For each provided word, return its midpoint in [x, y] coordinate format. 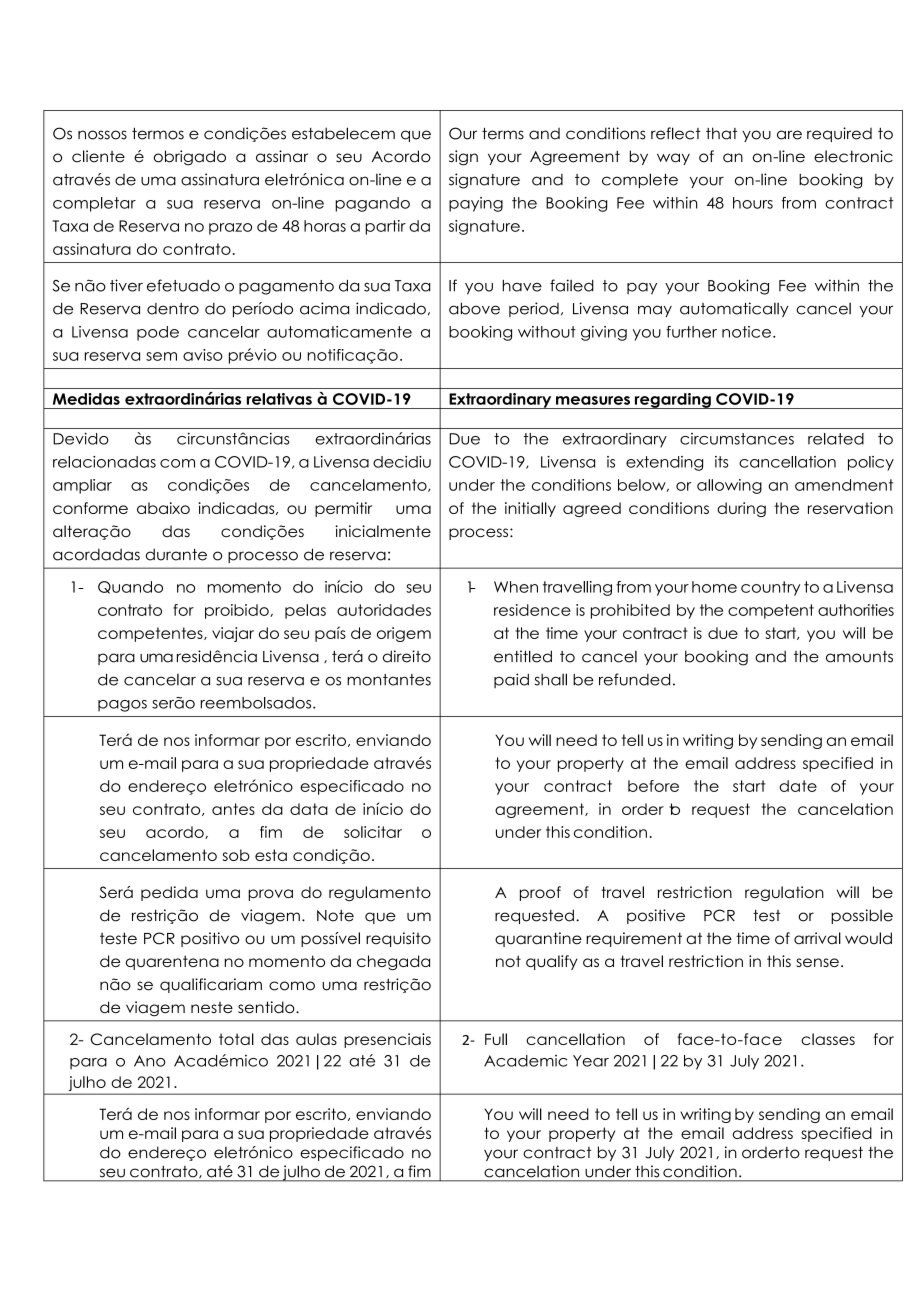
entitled [523, 656]
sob [236, 855]
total [236, 1039]
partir [385, 227]
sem [161, 356]
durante [176, 554]
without [547, 332]
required [839, 134]
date [798, 786]
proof [540, 893]
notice [746, 332]
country [770, 588]
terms [503, 134]
